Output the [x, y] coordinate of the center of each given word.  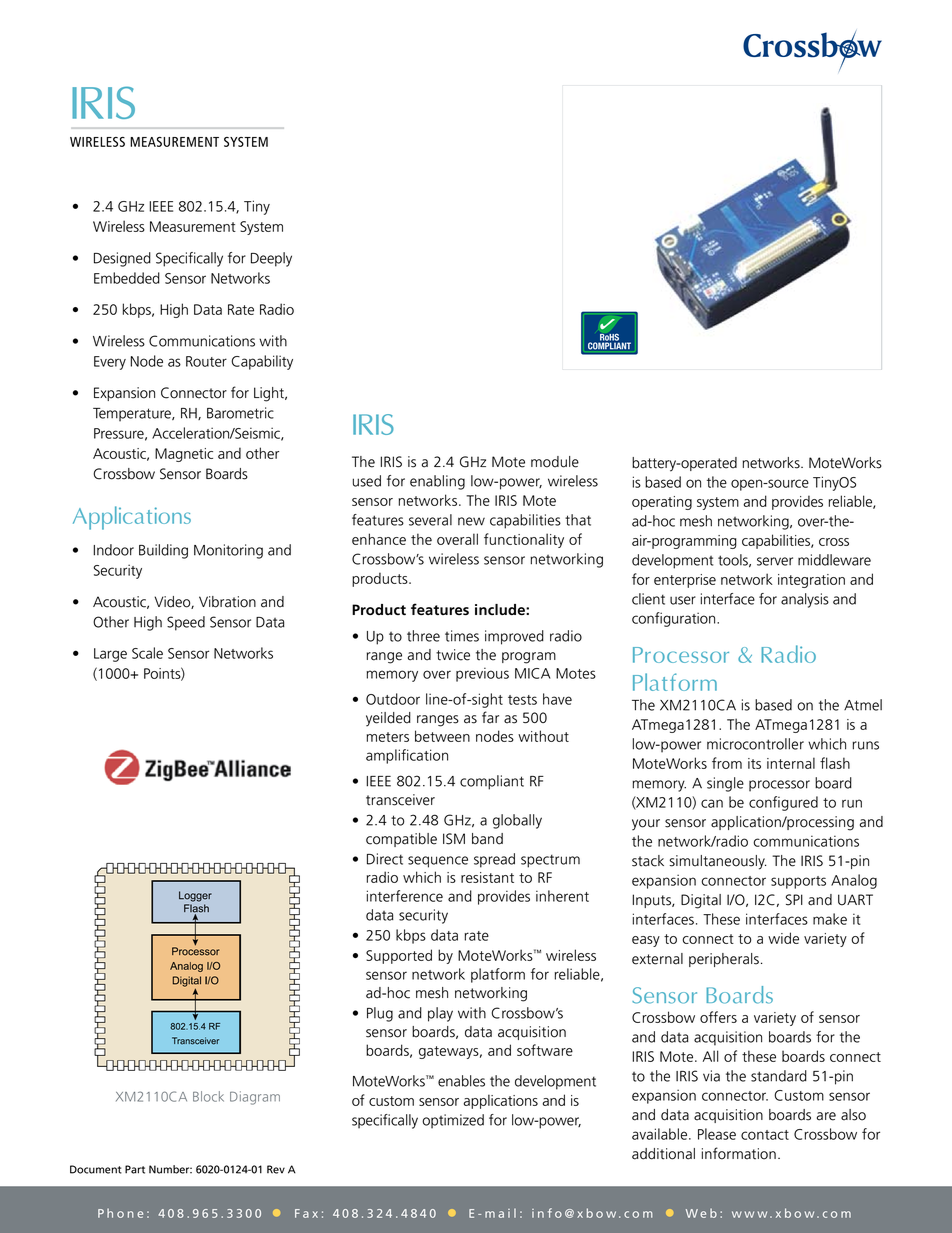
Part [135, 1169]
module [555, 462]
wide [783, 938]
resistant [487, 877]
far [490, 717]
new [471, 521]
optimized [453, 1121]
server [775, 561]
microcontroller [755, 744]
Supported [399, 956]
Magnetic [184, 455]
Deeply [271, 259]
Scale [147, 653]
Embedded [127, 278]
